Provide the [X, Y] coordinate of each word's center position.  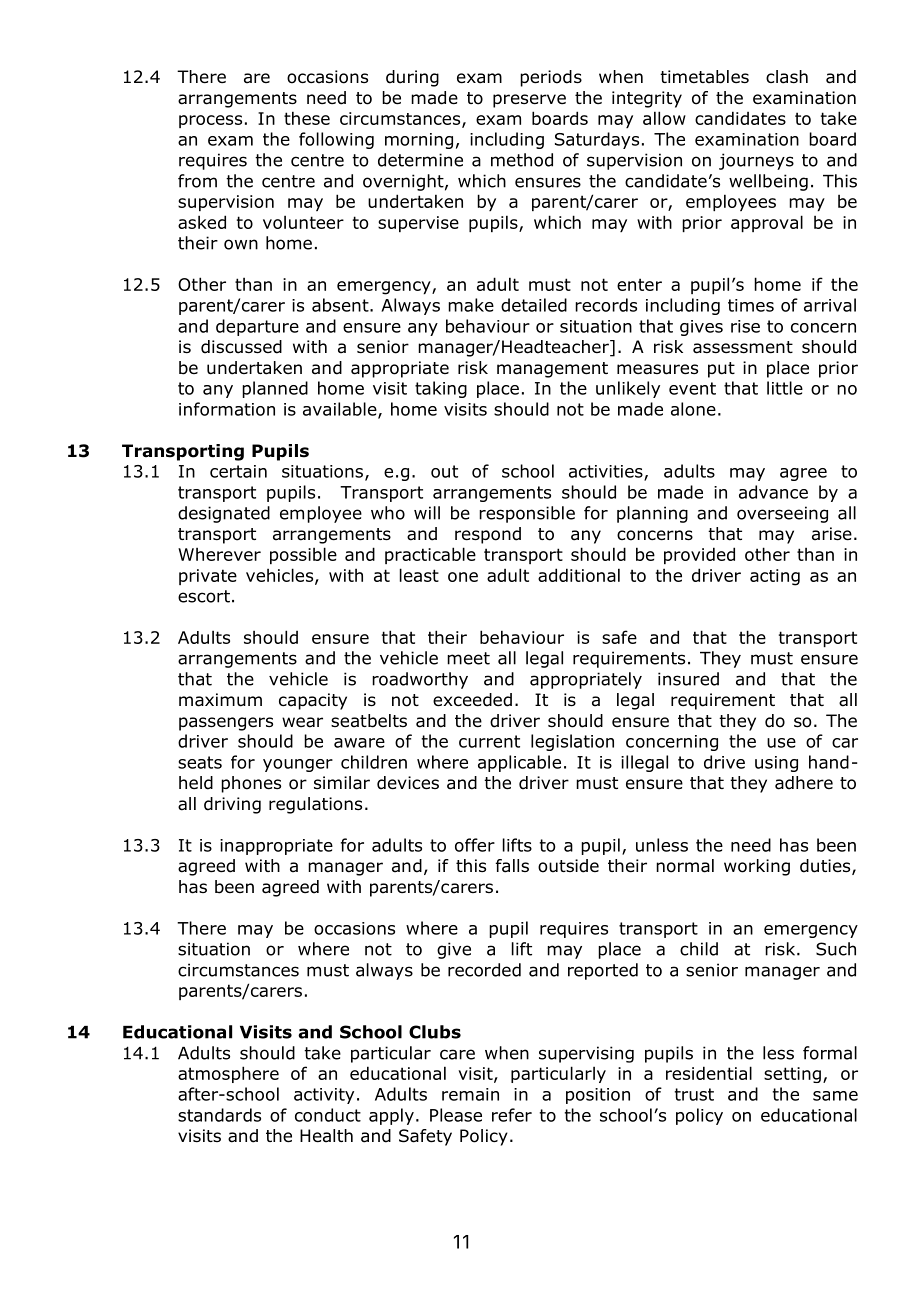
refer [512, 1115]
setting [792, 1075]
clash [787, 77]
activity [324, 1096]
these [307, 118]
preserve [529, 101]
